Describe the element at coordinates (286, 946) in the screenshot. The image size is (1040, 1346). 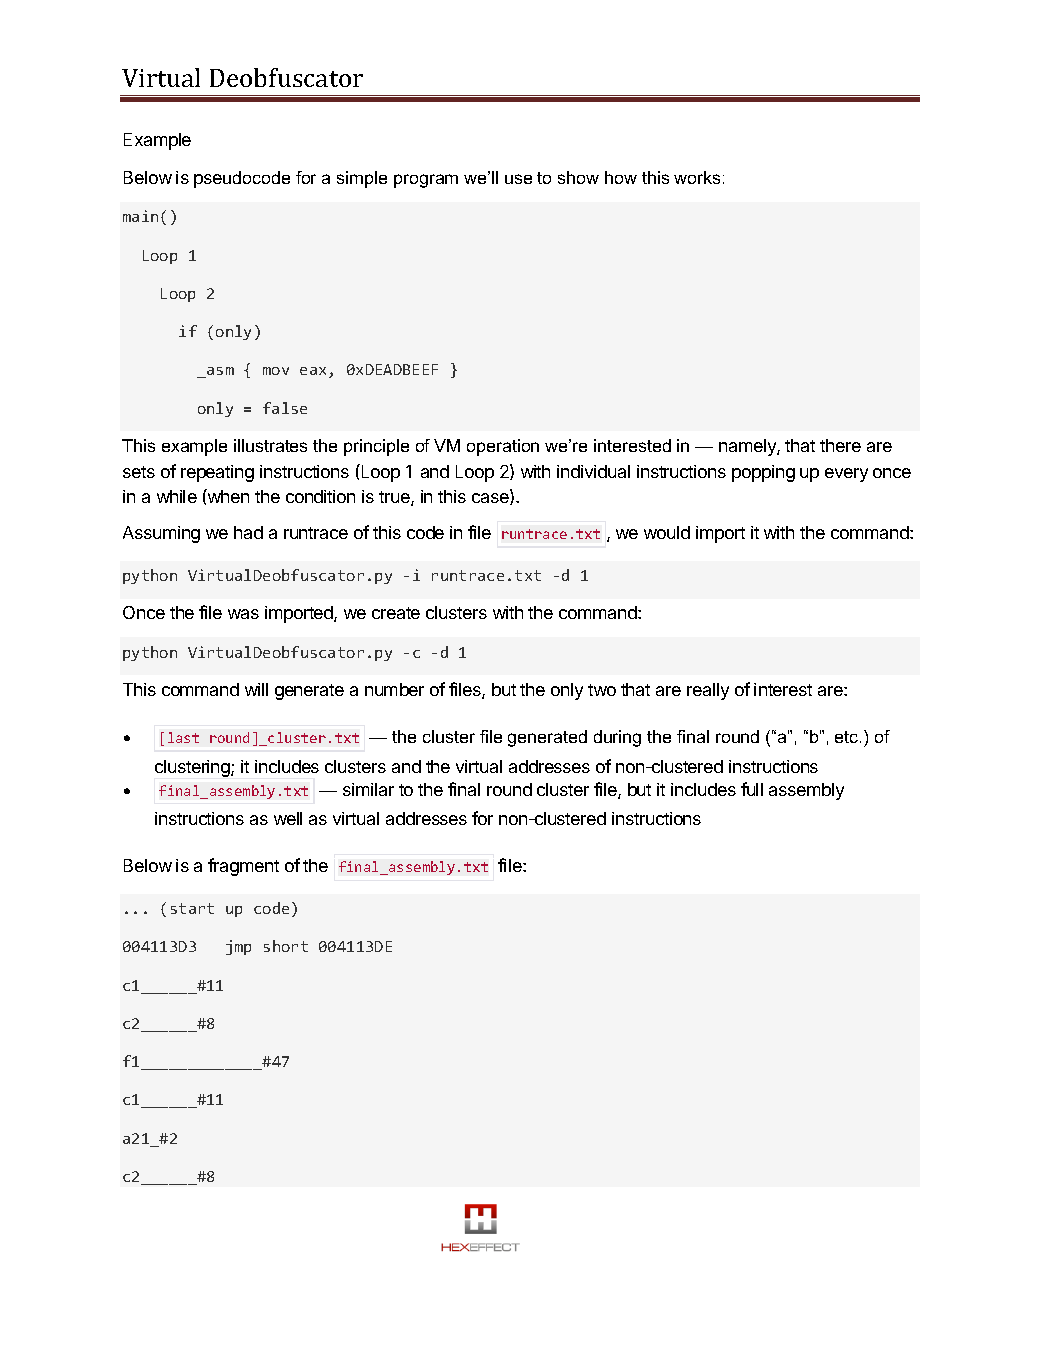
I see `short` at that location.
